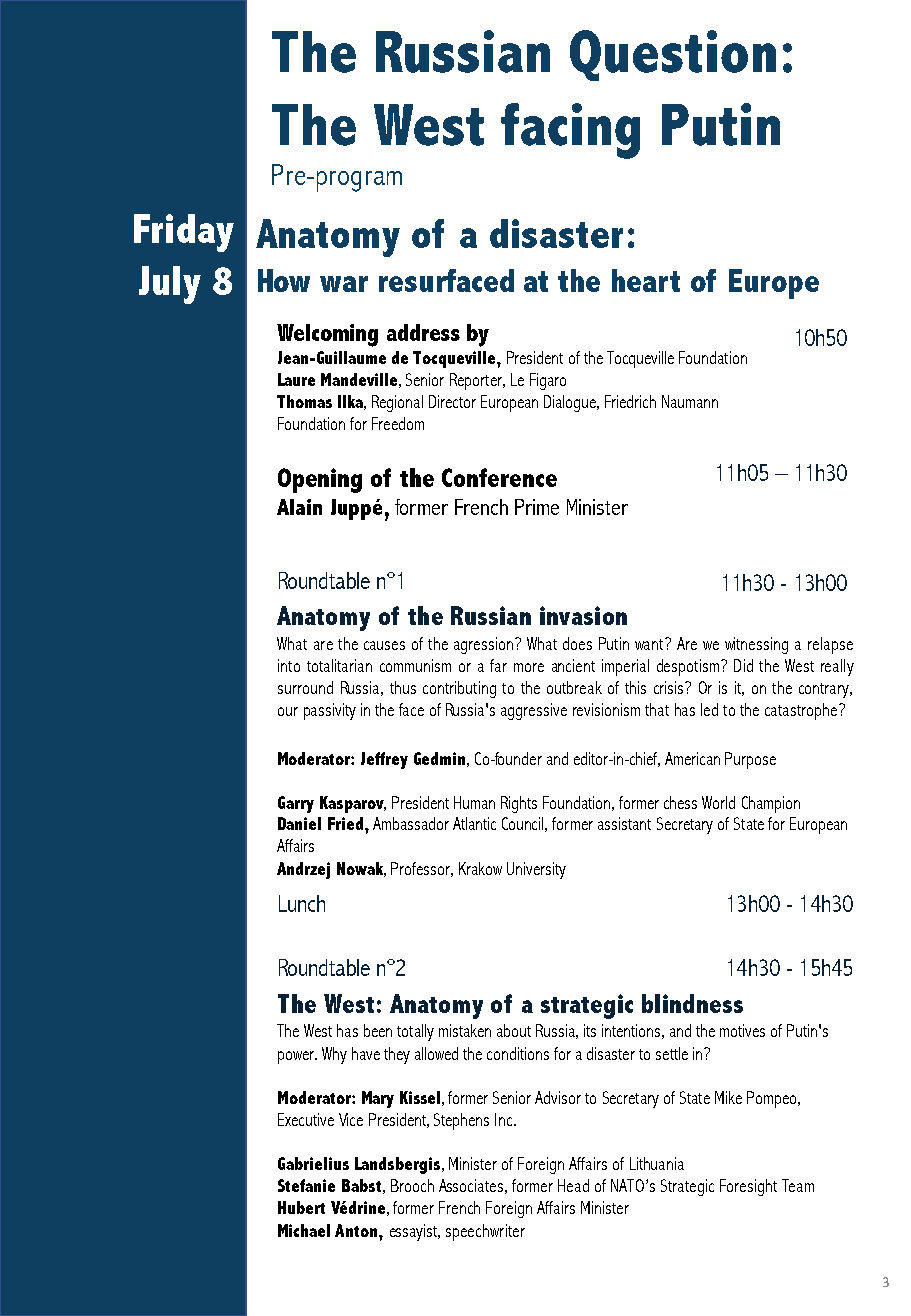  Describe the element at coordinates (289, 665) in the image. I see `into` at that location.
